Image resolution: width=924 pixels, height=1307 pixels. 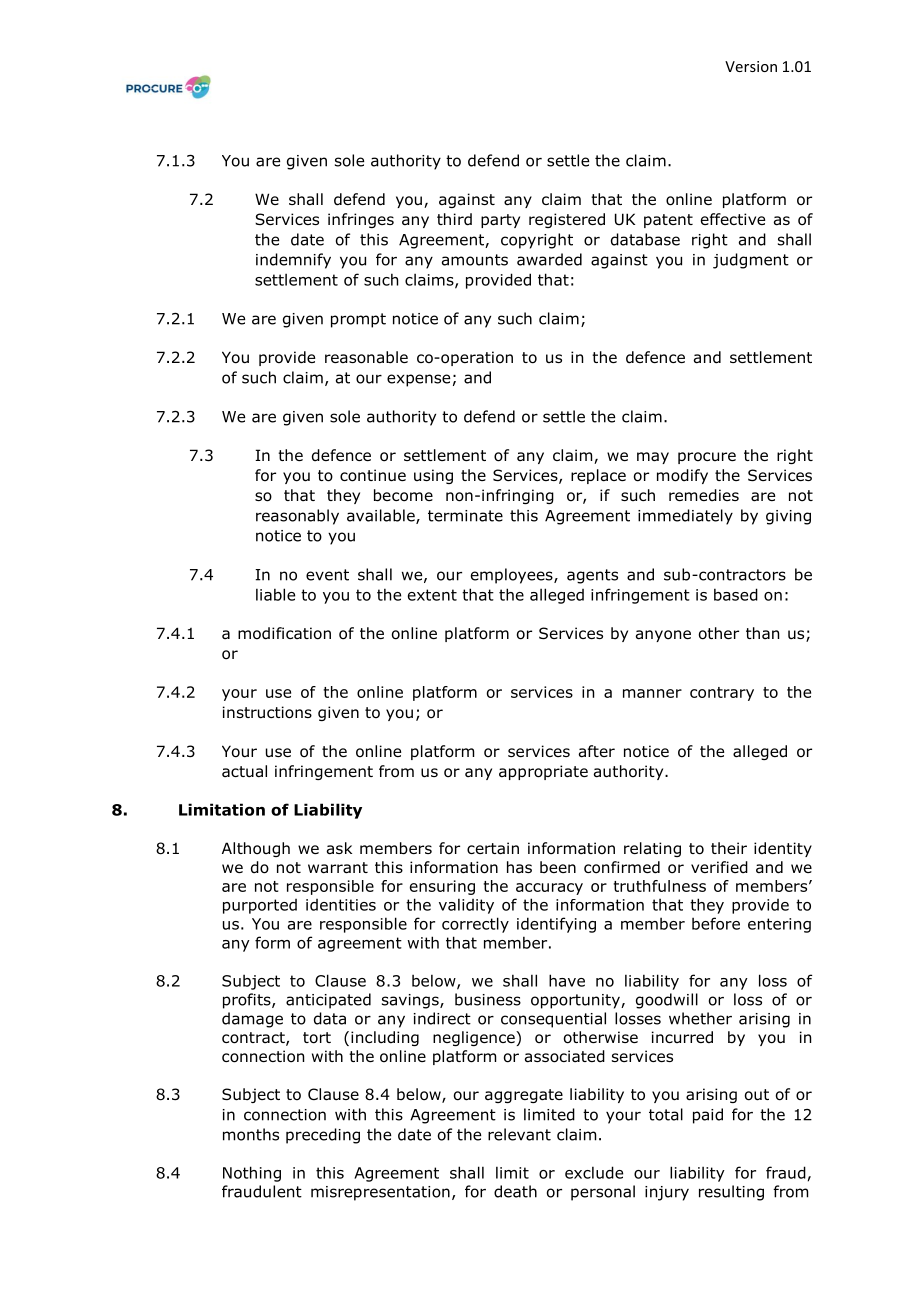 What do you see at coordinates (500, 221) in the page?
I see `party` at bounding box center [500, 221].
